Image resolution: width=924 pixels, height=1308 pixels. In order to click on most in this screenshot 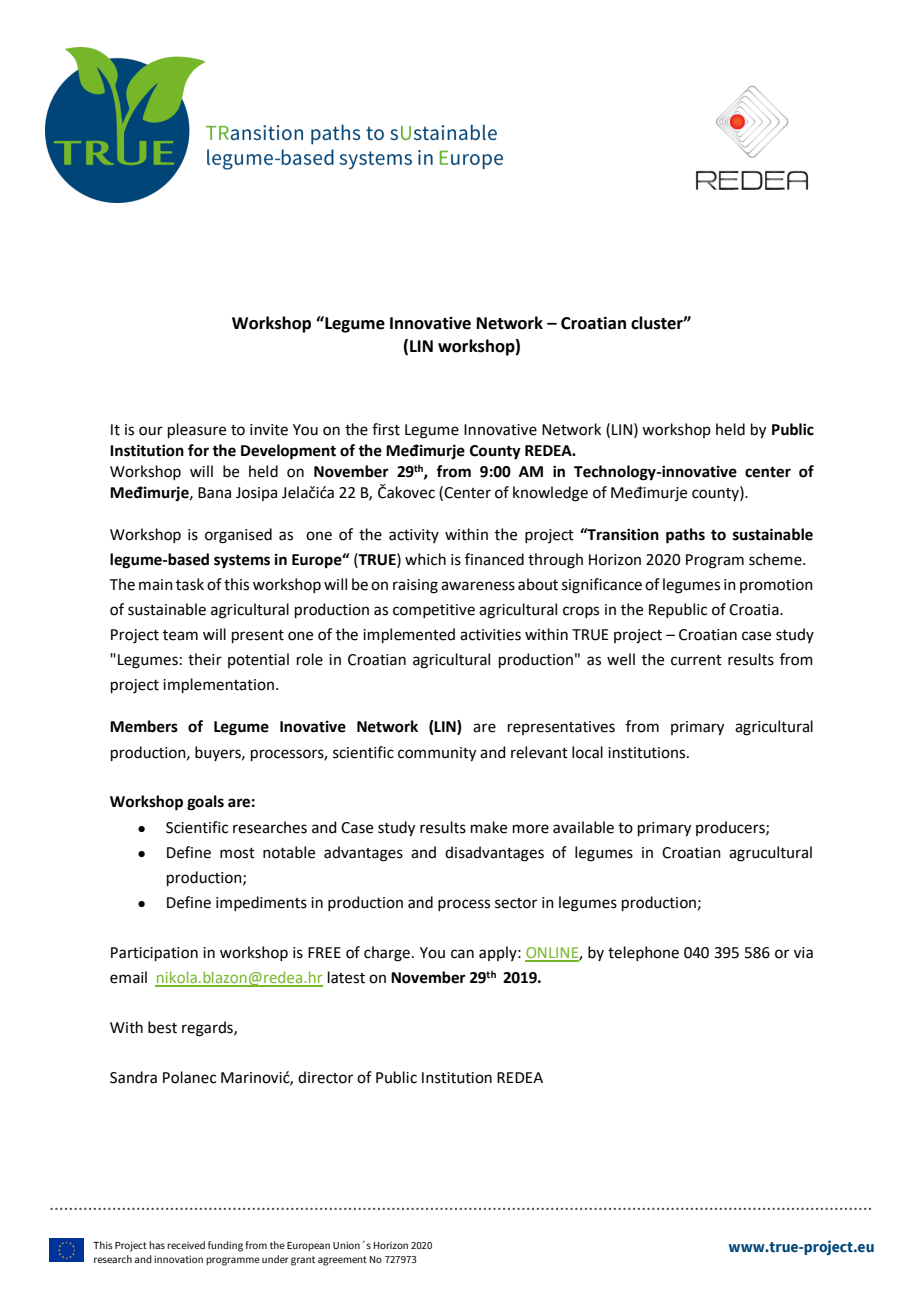, I will do `click(237, 853)`.
